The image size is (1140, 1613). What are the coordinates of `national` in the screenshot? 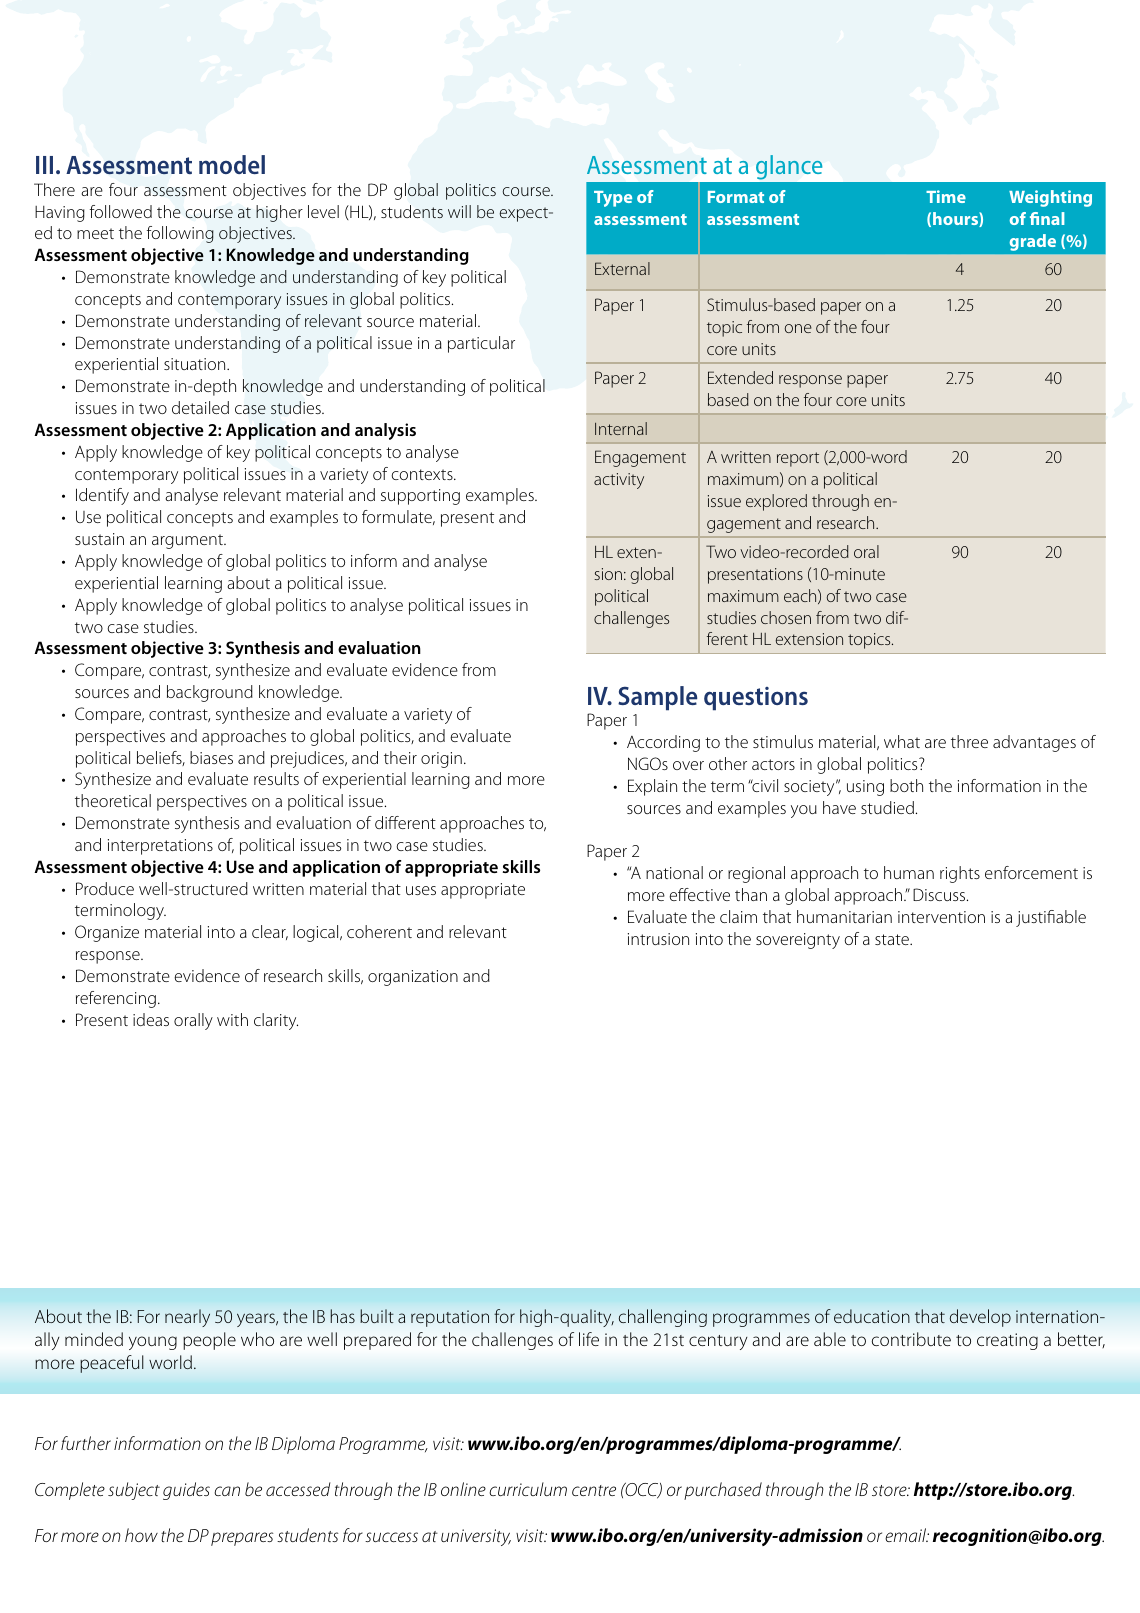 It's located at (674, 872).
